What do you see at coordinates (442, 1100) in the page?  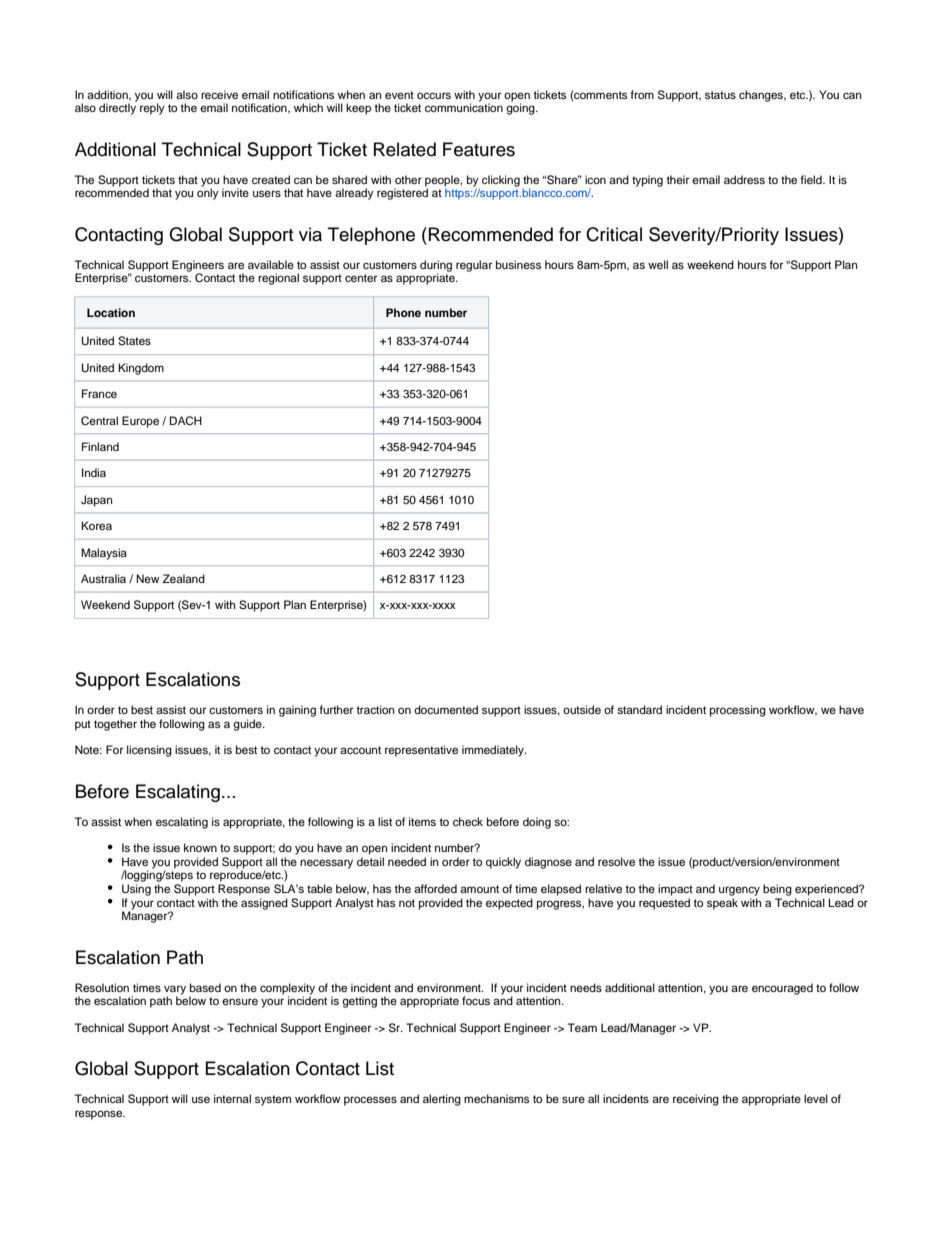 I see `alerting` at bounding box center [442, 1100].
